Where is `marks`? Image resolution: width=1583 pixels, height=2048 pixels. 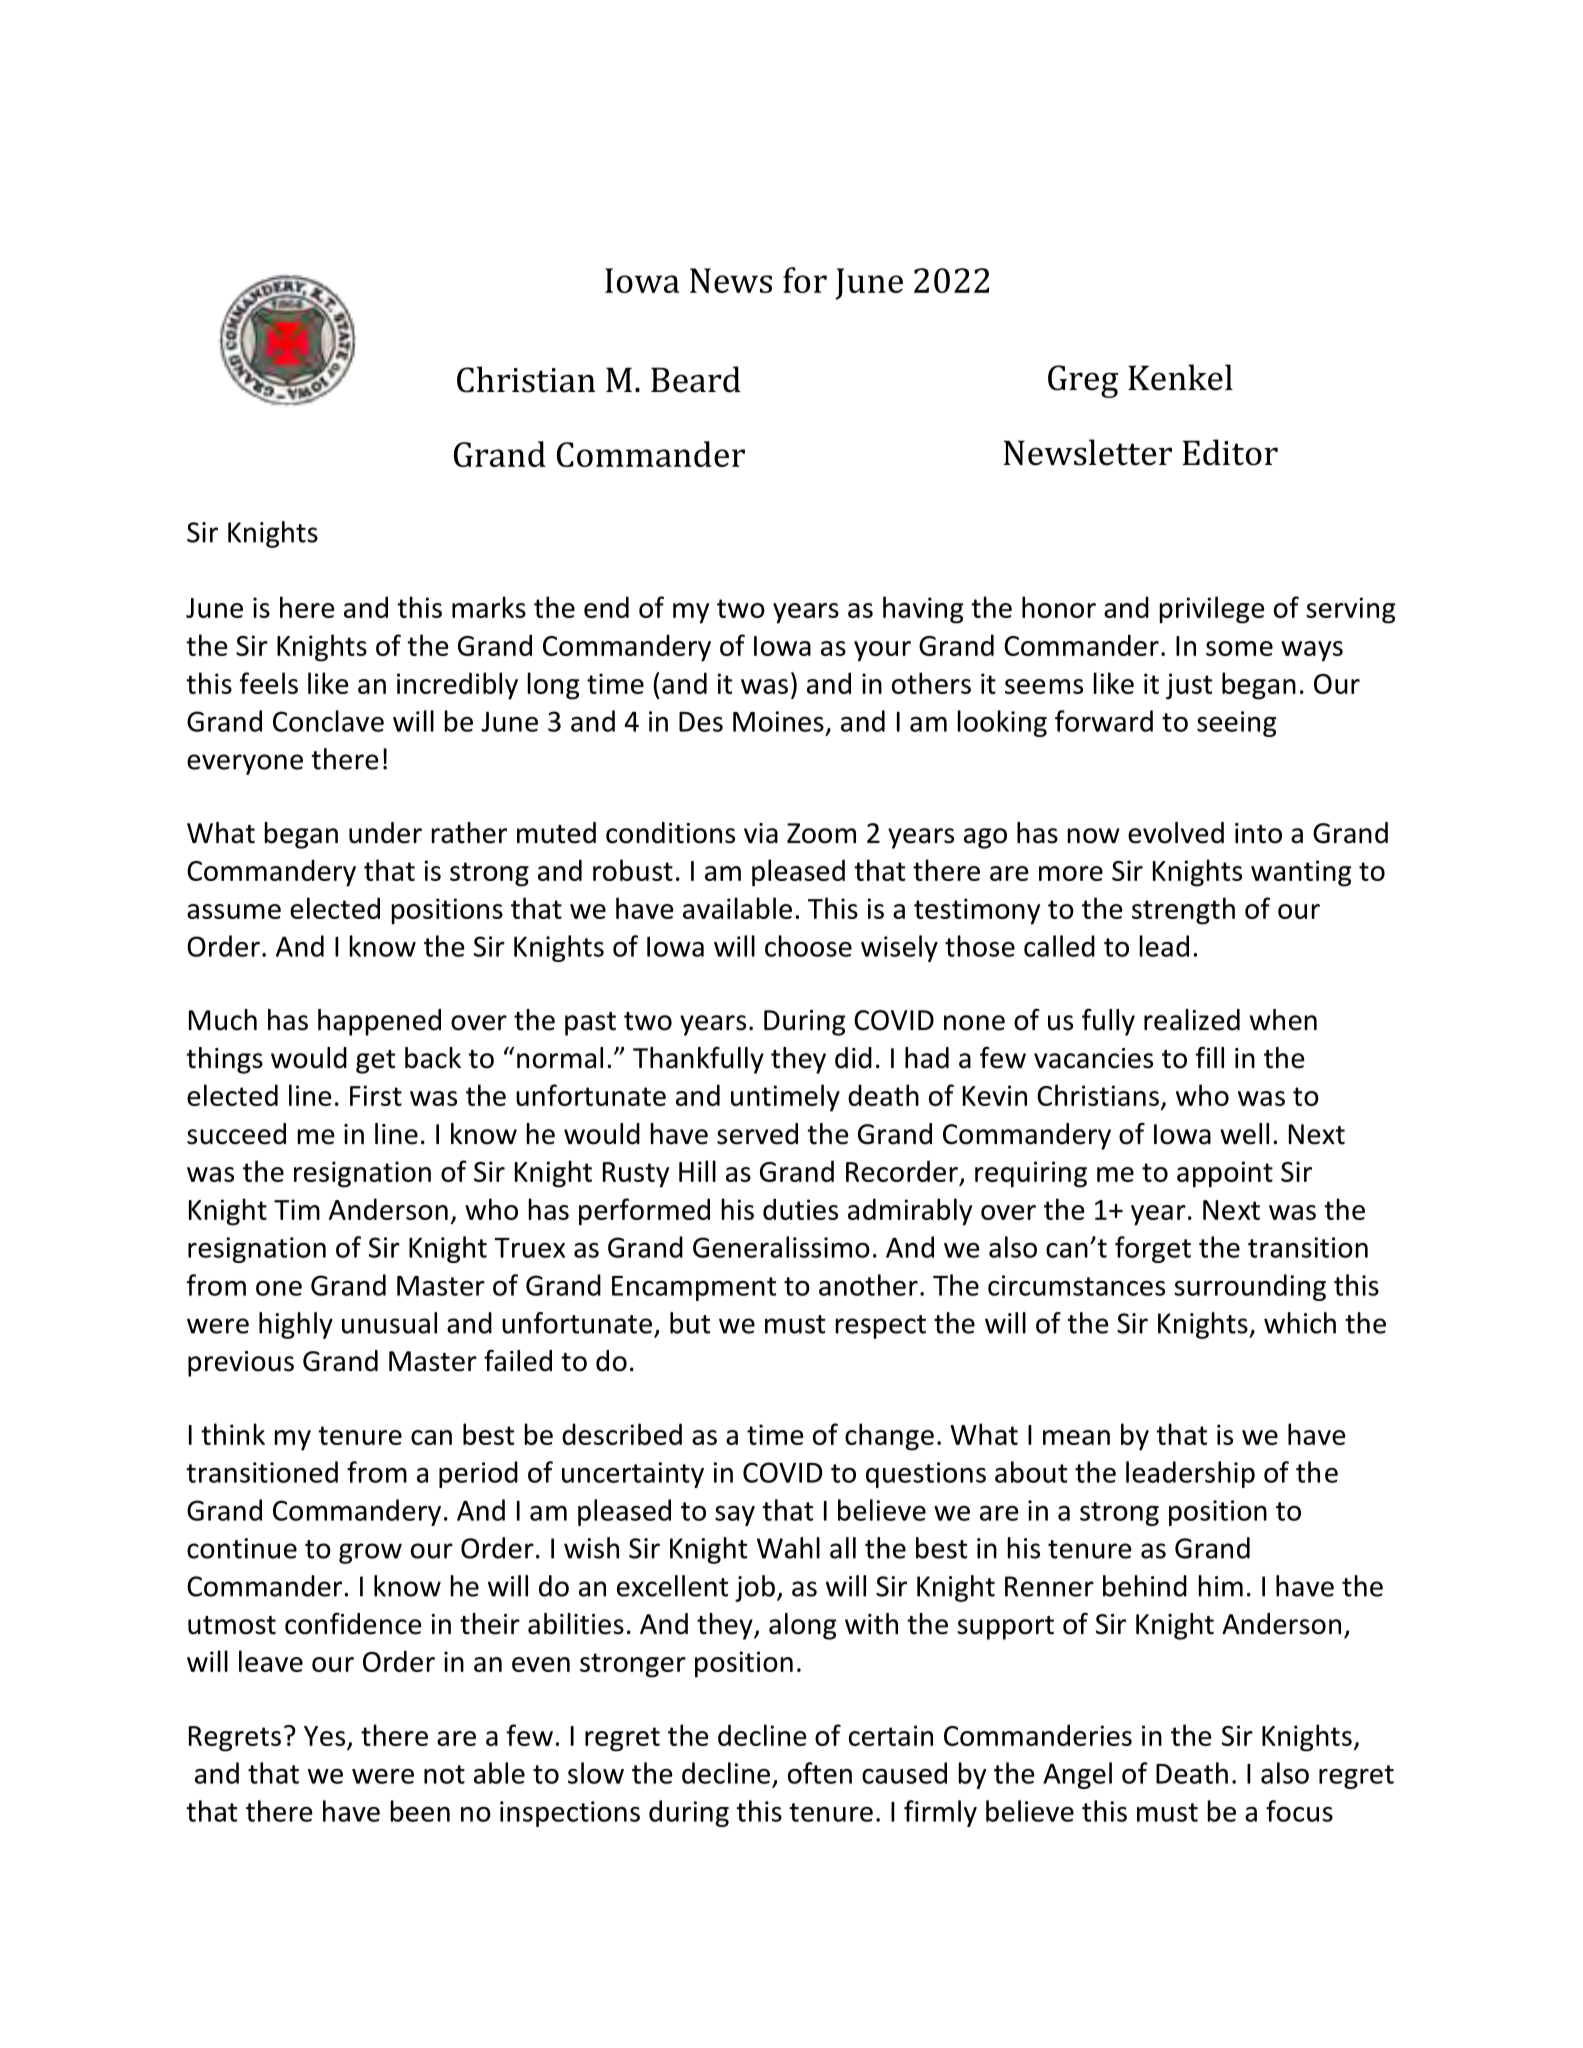 marks is located at coordinates (489, 607).
